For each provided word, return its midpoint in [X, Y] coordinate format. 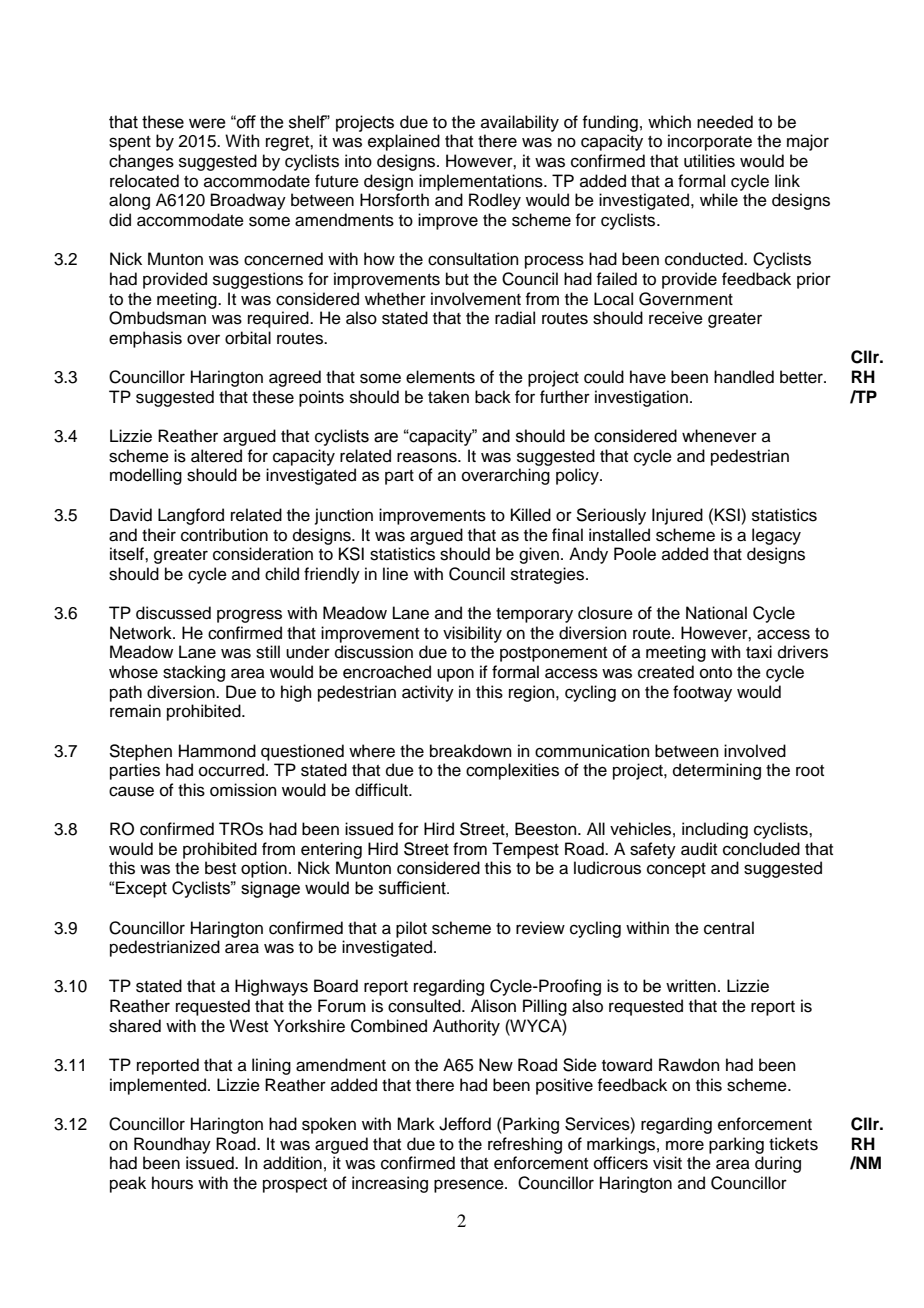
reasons [428, 457]
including [715, 830]
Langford [191, 516]
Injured [677, 516]
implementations [482, 182]
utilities [709, 161]
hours [172, 1183]
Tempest [525, 850]
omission [243, 790]
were [207, 123]
